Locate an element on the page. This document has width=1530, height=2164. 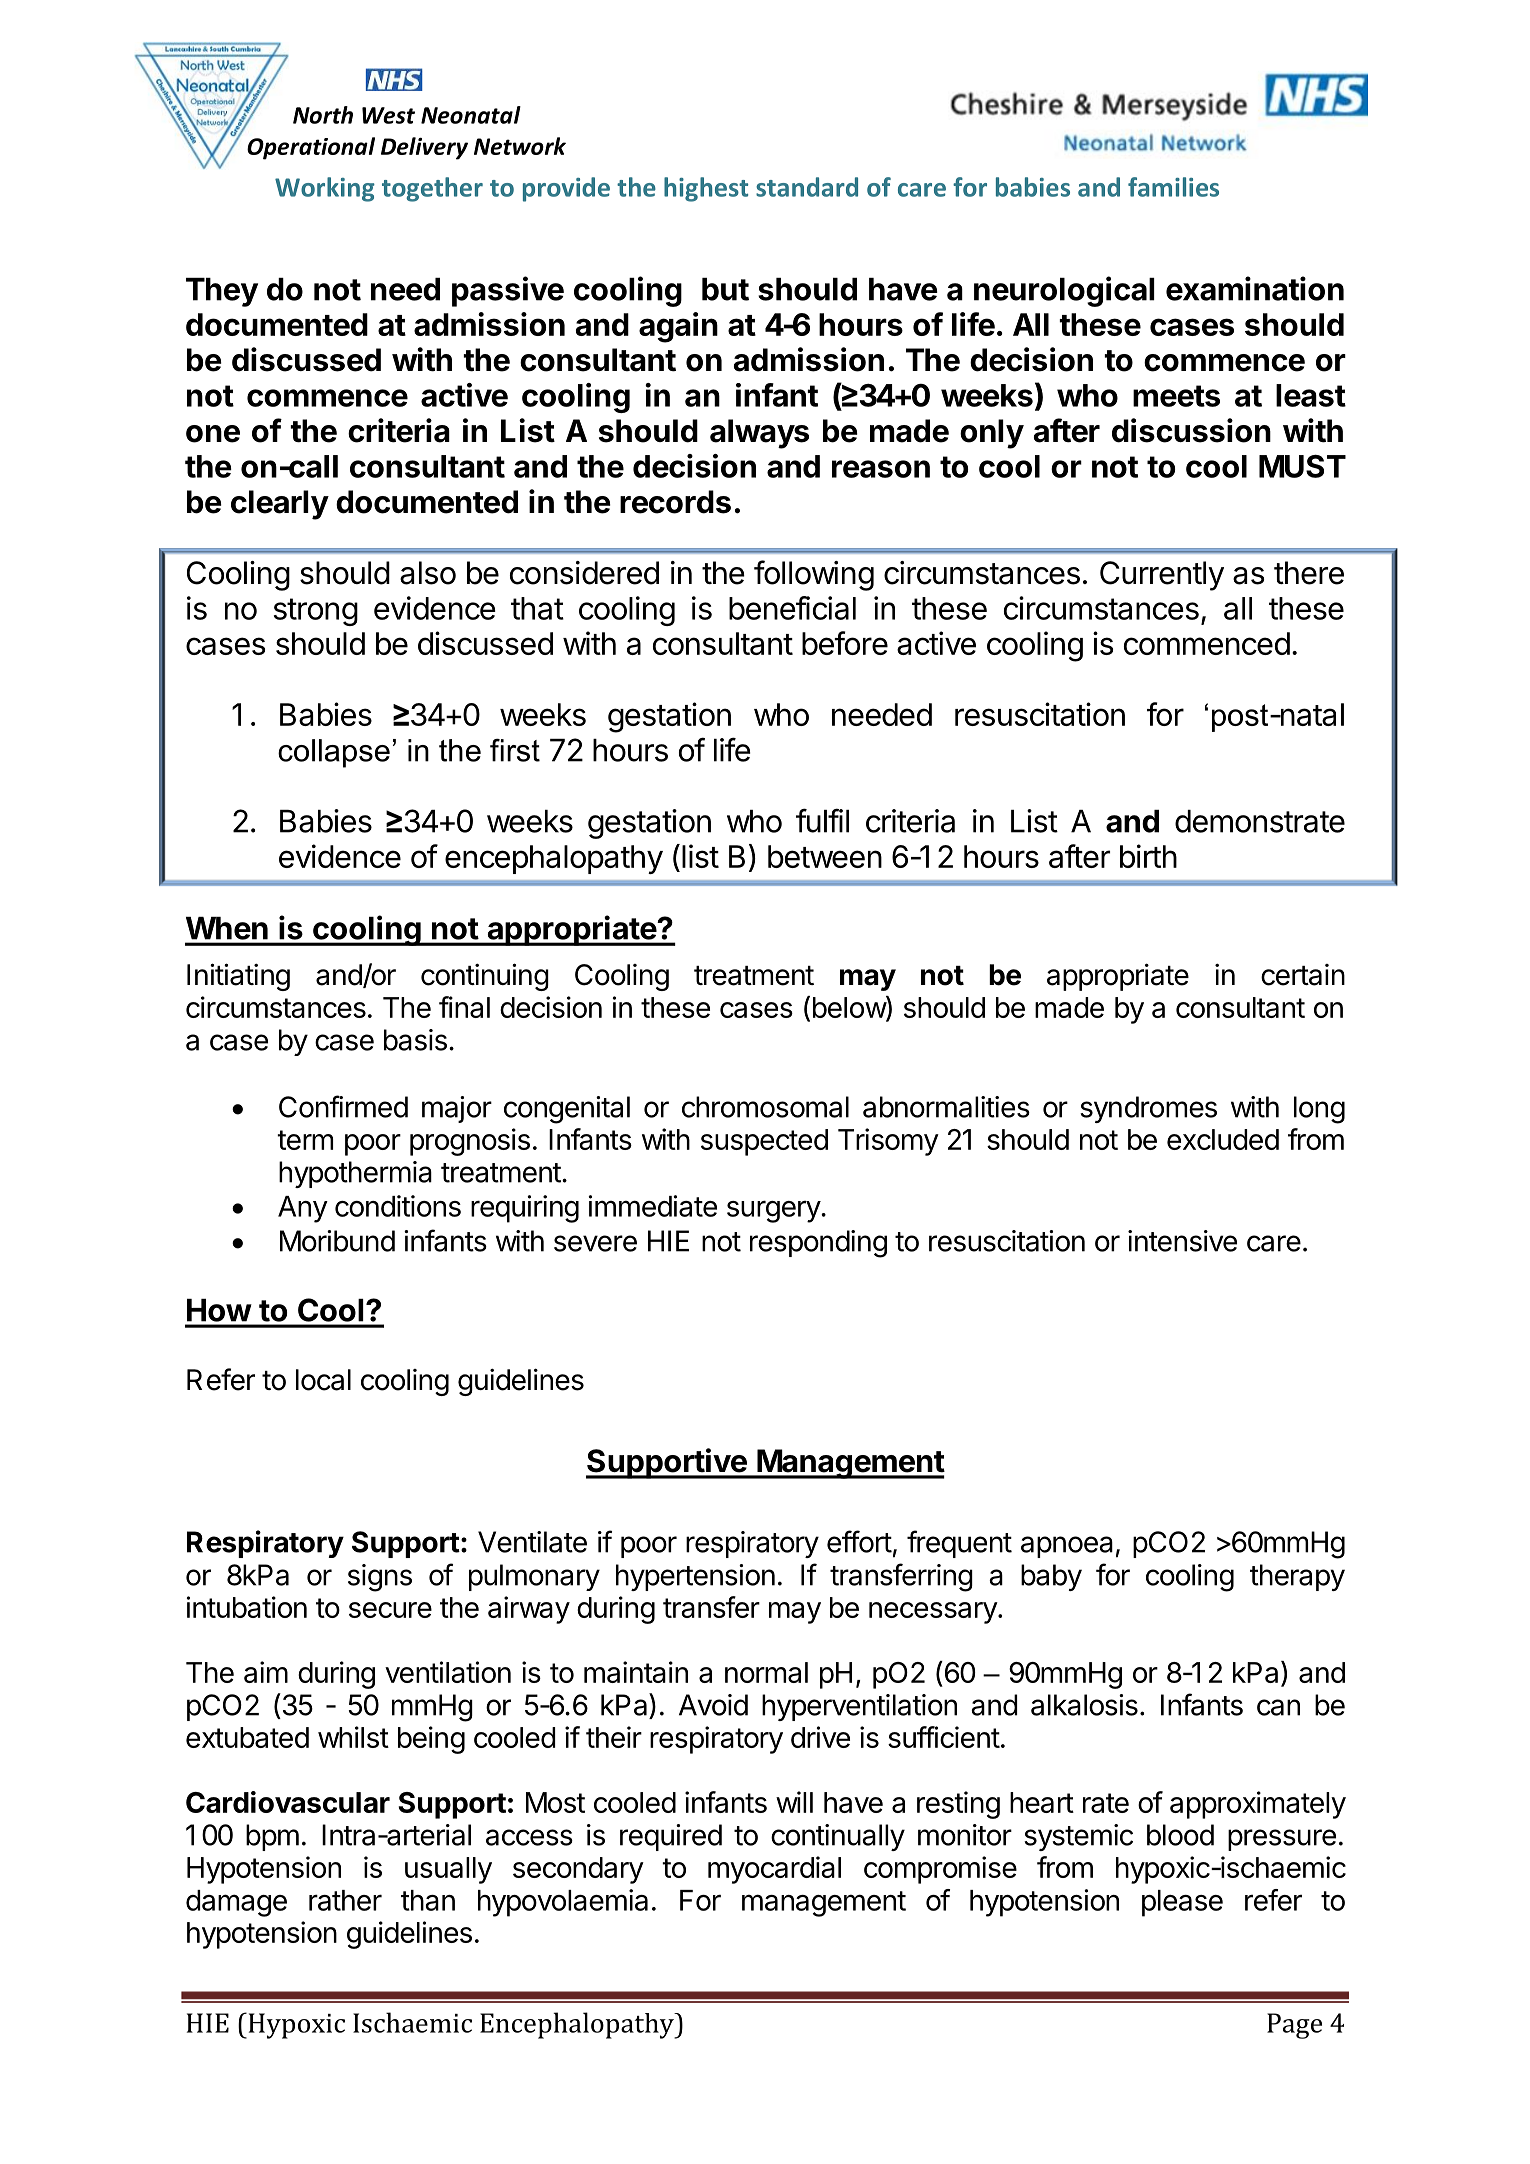
Confirmed is located at coordinates (343, 1106).
